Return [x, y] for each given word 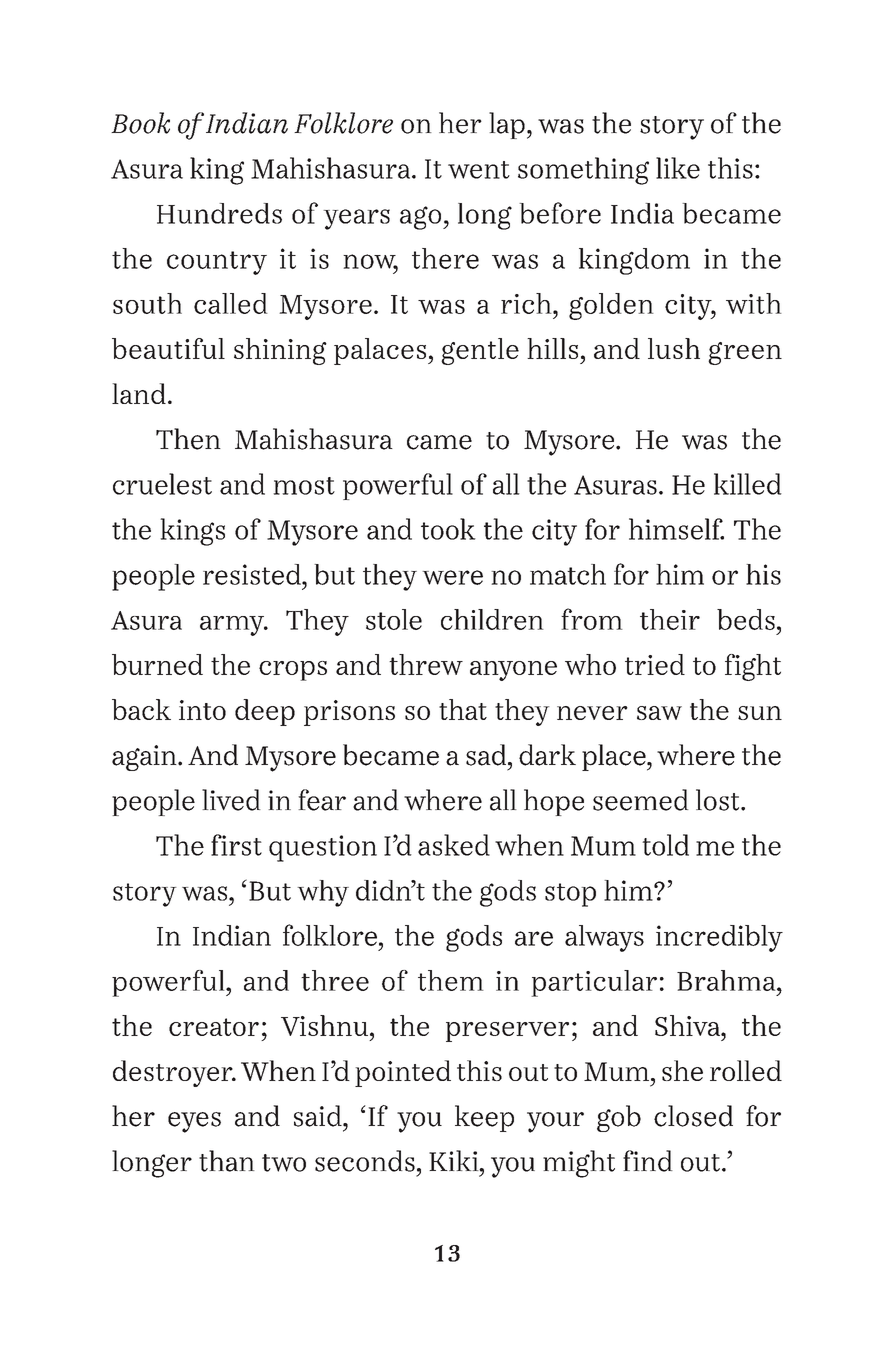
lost [719, 800]
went [479, 170]
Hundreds [219, 213]
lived [231, 800]
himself [676, 529]
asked [454, 845]
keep [484, 1118]
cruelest [162, 484]
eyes [194, 1122]
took [448, 529]
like [678, 168]
